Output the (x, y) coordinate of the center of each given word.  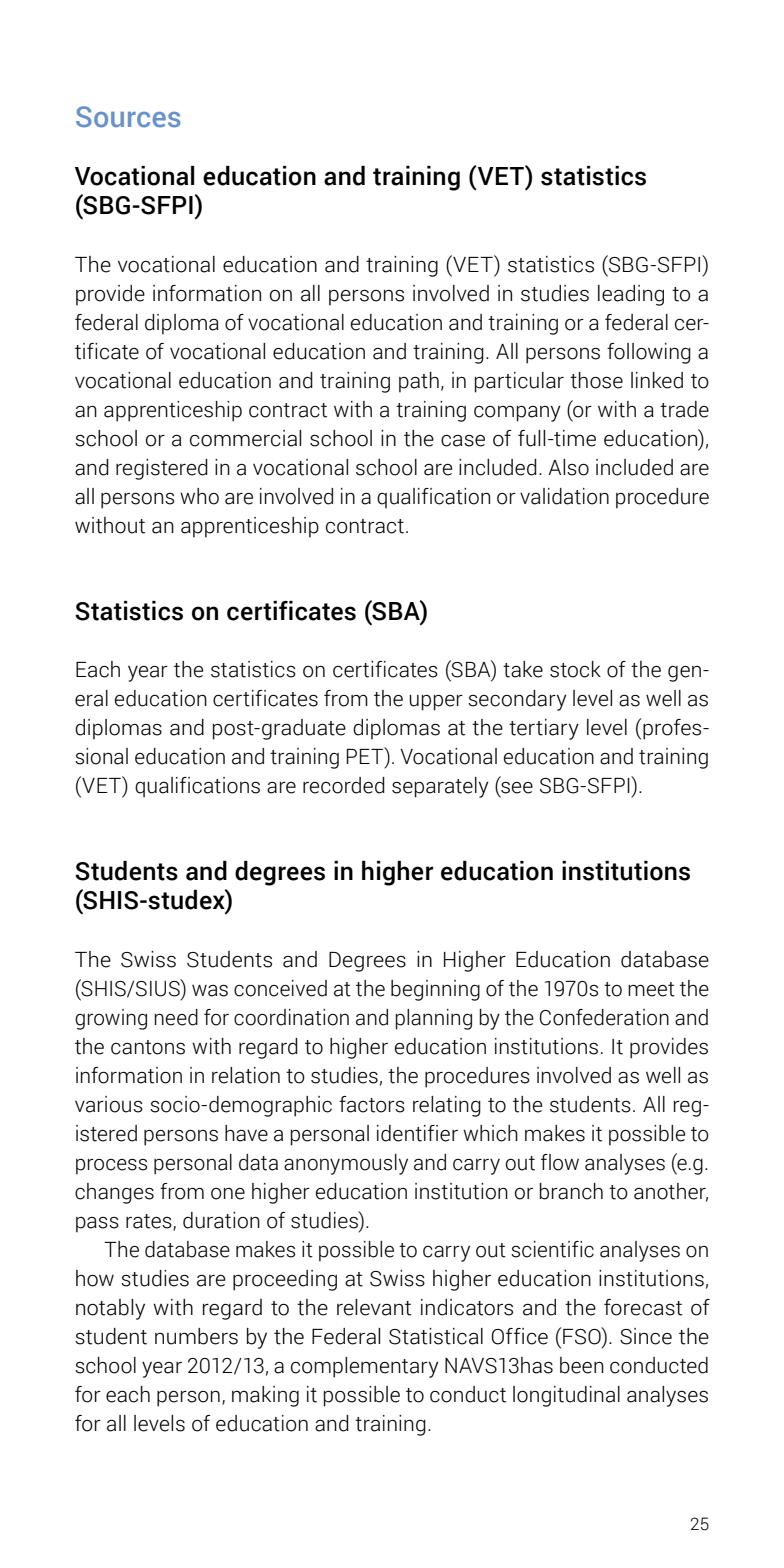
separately (440, 787)
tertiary (544, 729)
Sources (128, 117)
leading (631, 295)
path (419, 382)
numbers (196, 1336)
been (582, 1365)
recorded (344, 785)
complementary (364, 1367)
